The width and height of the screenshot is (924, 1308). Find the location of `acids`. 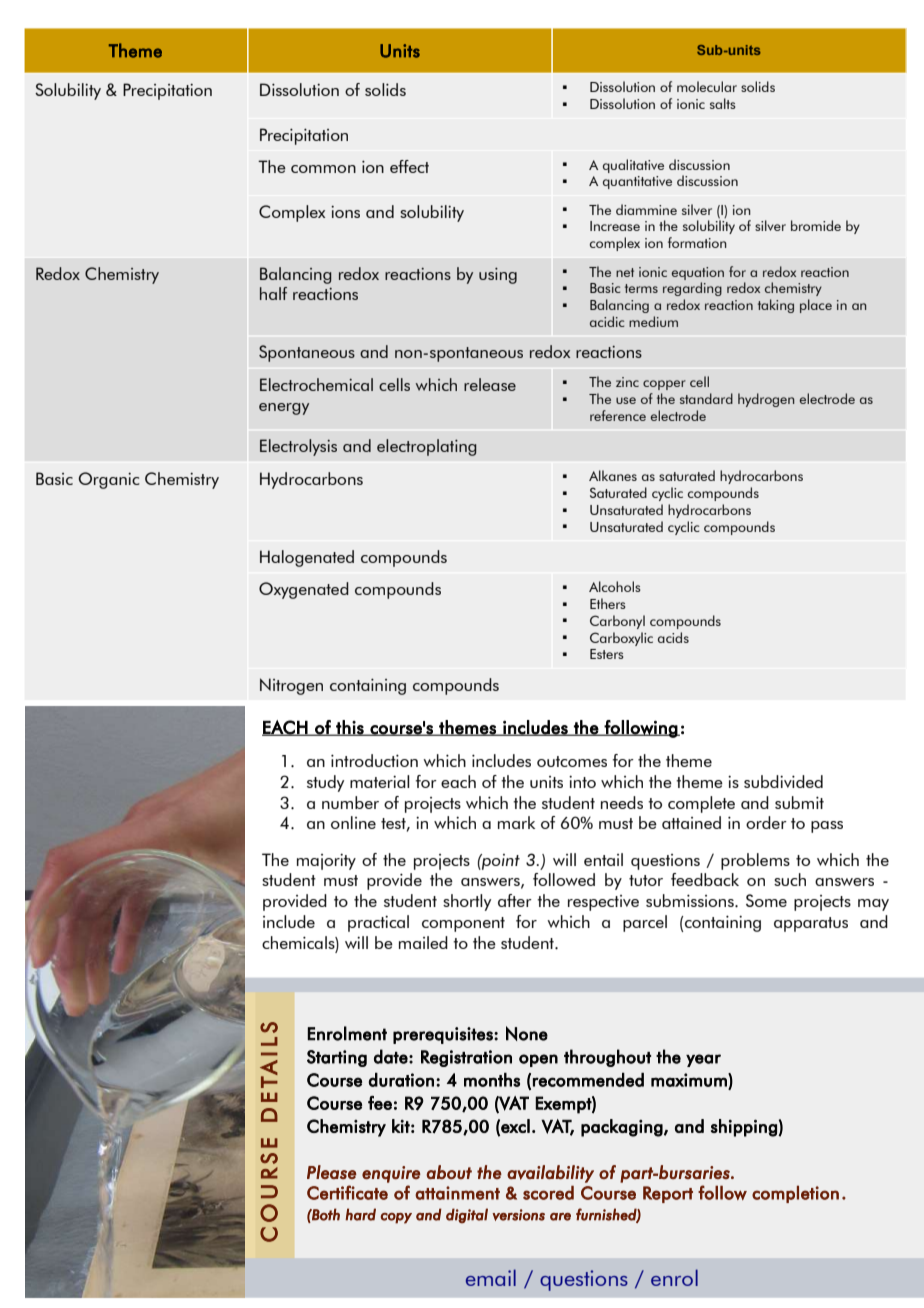

acids is located at coordinates (673, 637).
